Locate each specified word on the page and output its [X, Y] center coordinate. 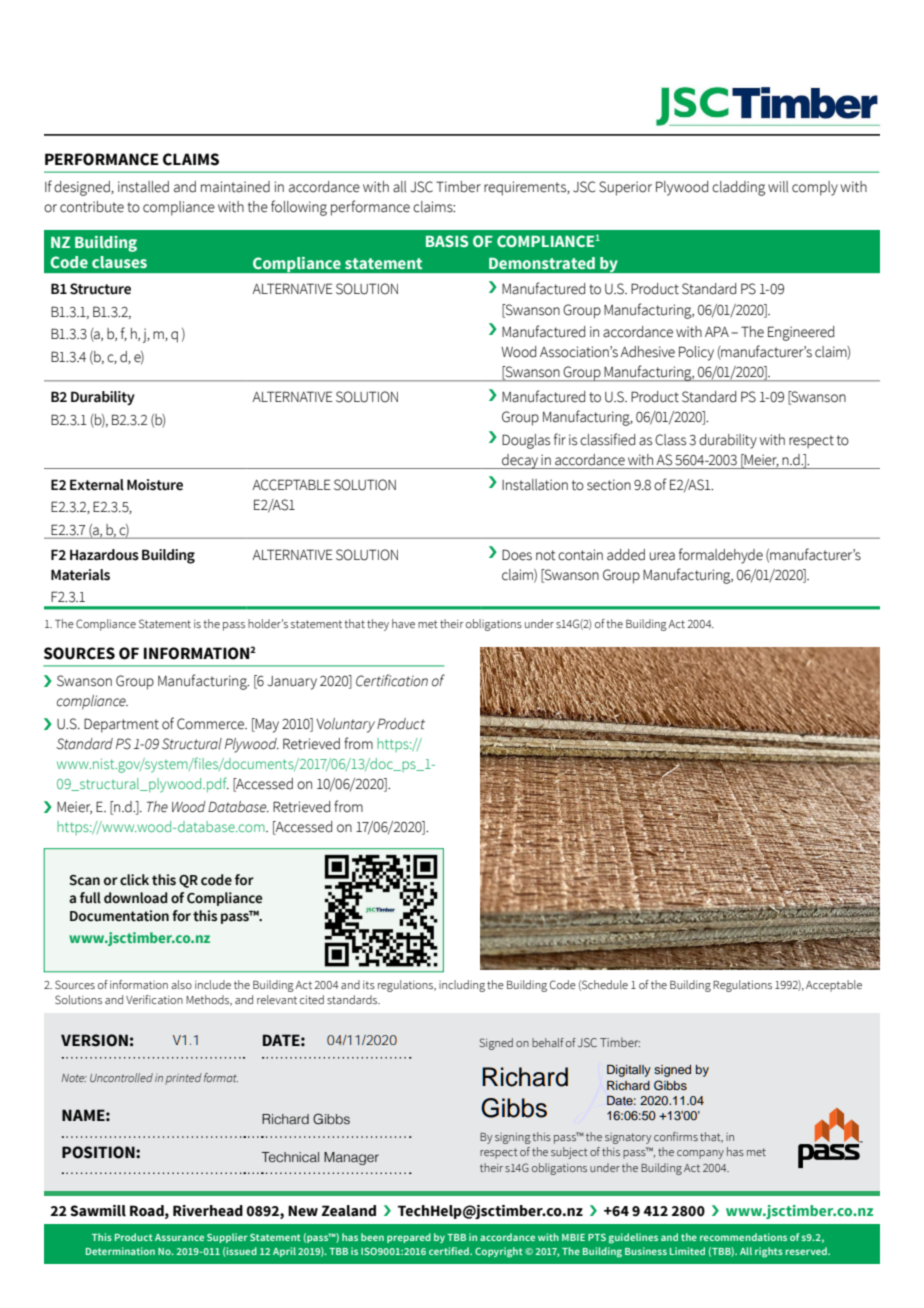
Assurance [179, 1237]
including [462, 986]
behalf [548, 1042]
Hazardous [104, 555]
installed [143, 187]
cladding [738, 188]
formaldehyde [721, 556]
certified [450, 1251]
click [134, 880]
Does [517, 555]
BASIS [447, 241]
